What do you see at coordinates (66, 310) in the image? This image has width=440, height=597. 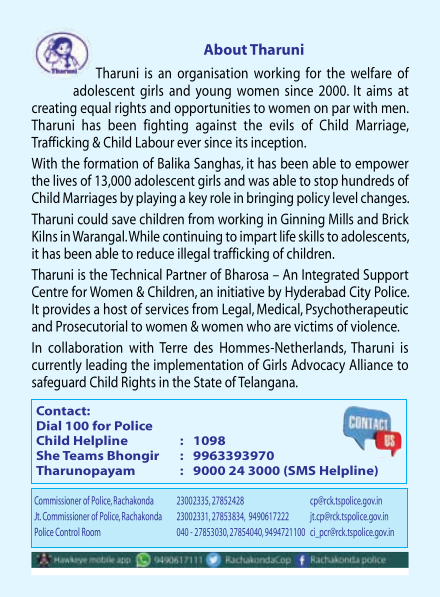 I see `provides` at bounding box center [66, 310].
